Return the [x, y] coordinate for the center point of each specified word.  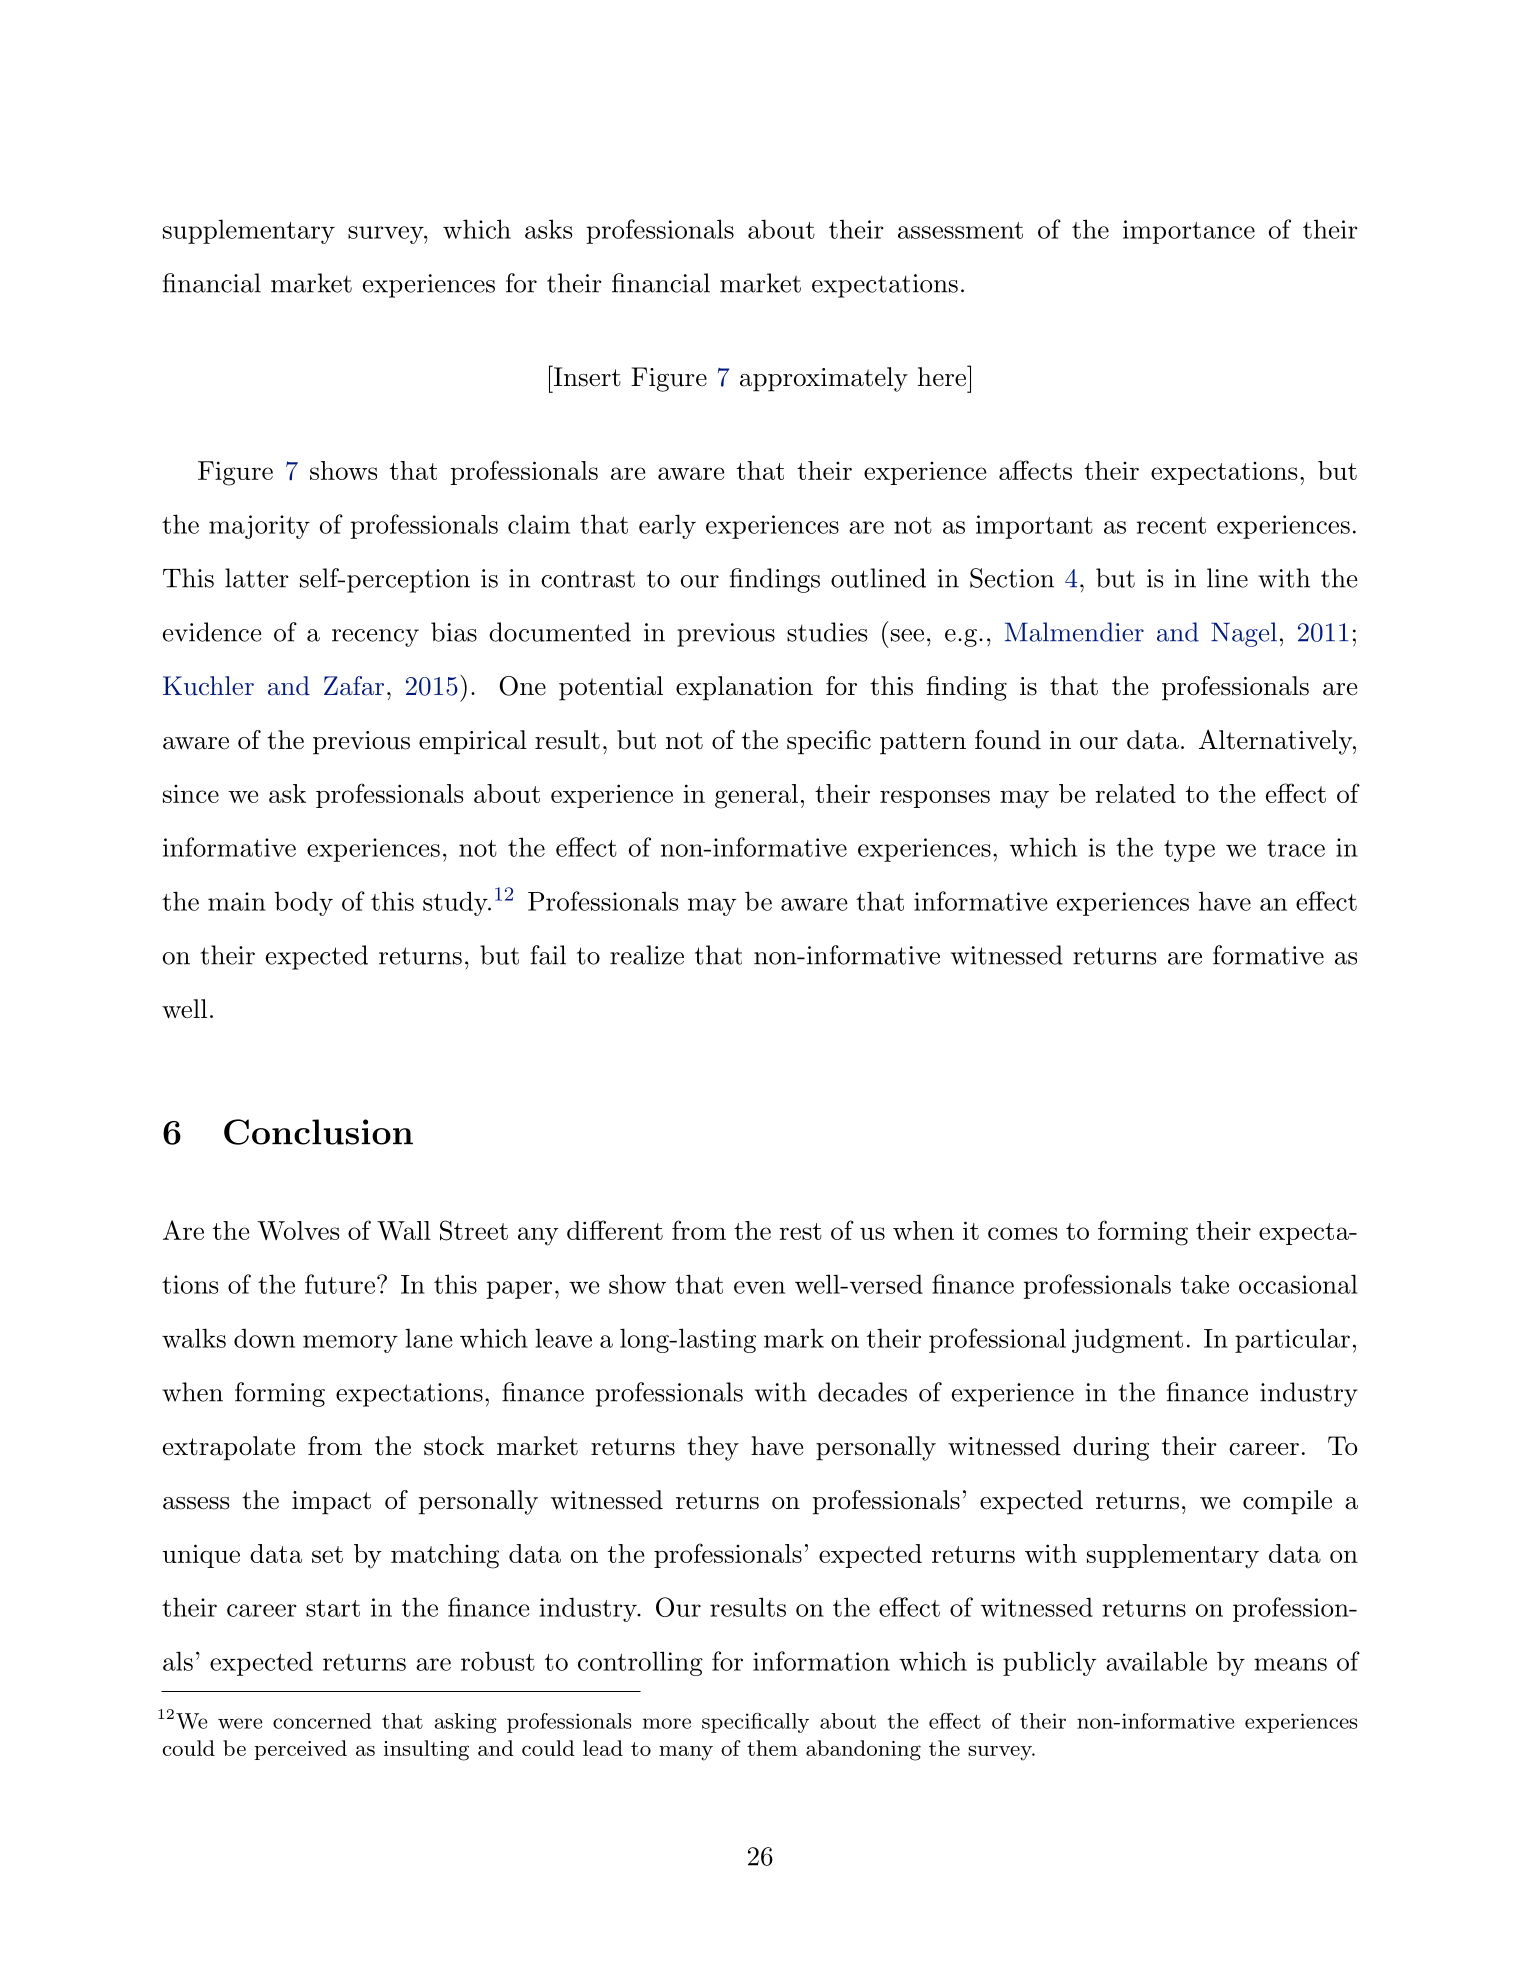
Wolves [298, 1230]
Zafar [354, 686]
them [772, 1748]
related [1135, 793]
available [1156, 1661]
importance [1189, 232]
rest [800, 1231]
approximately [824, 379]
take [1205, 1284]
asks [548, 229]
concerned [322, 1721]
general [756, 796]
